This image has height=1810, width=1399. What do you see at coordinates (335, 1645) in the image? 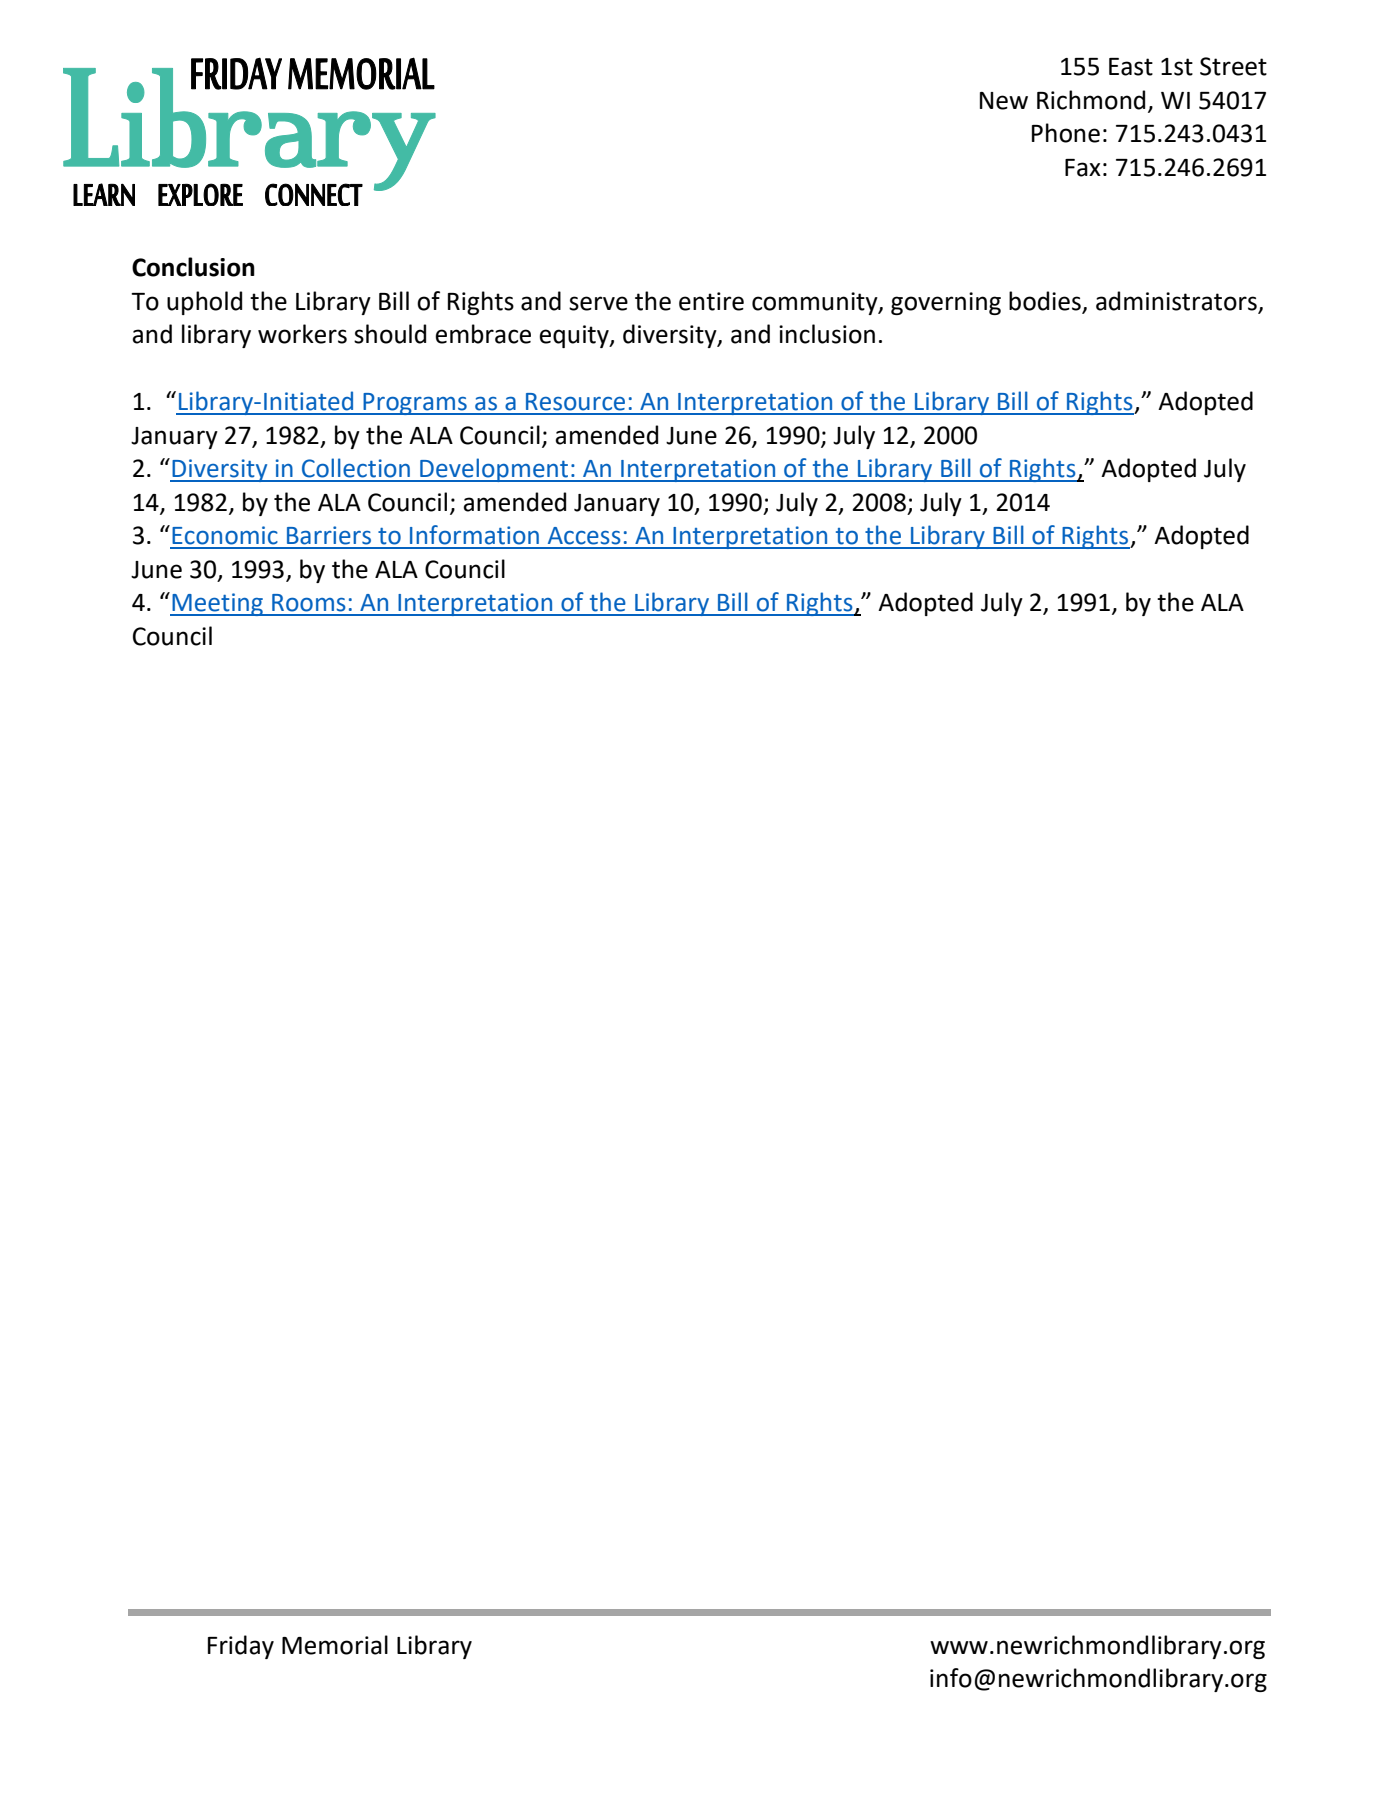
I see `Memorial` at bounding box center [335, 1645].
